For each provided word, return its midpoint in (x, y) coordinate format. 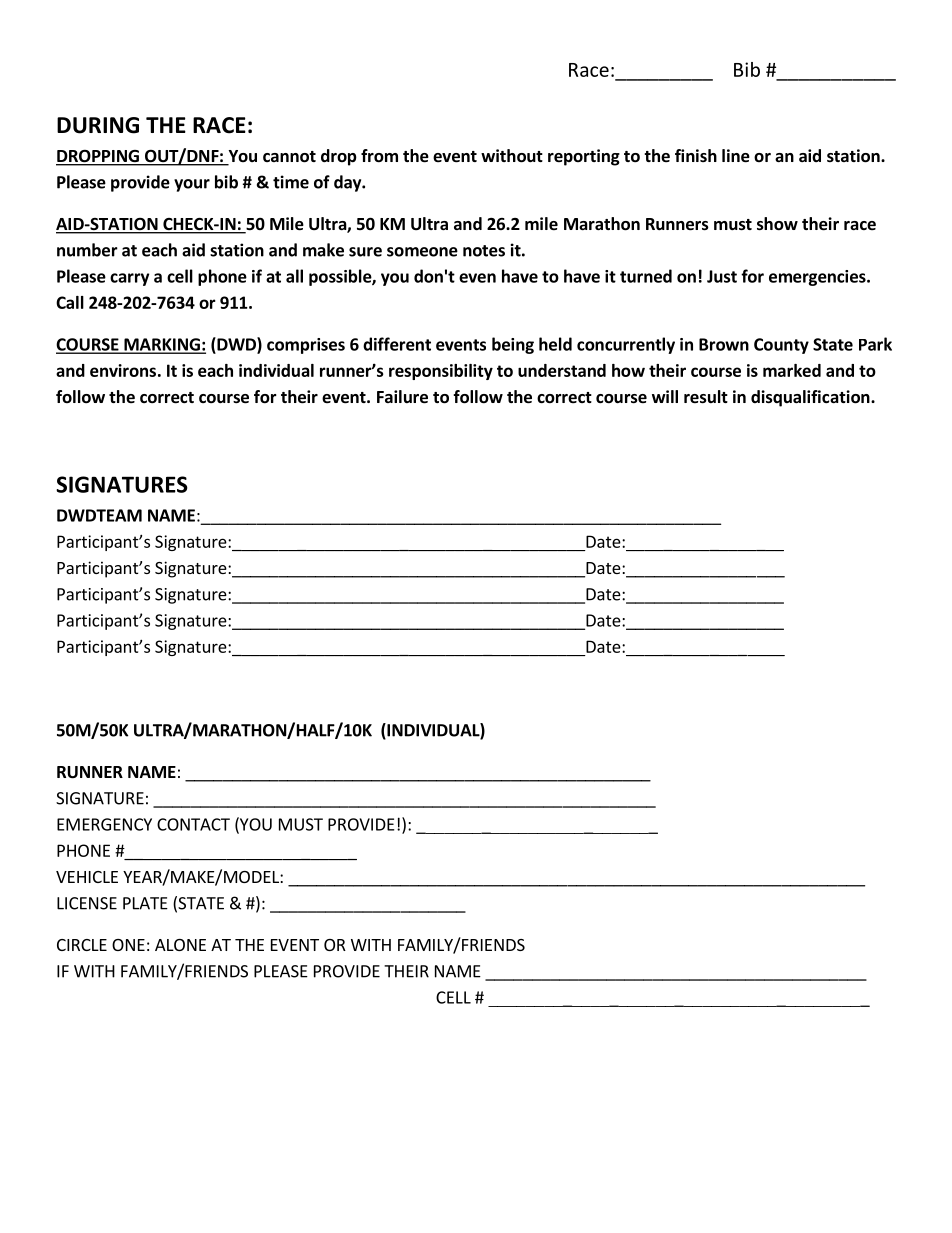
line (736, 156)
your (192, 185)
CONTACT (193, 824)
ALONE (180, 945)
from (379, 156)
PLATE (145, 903)
